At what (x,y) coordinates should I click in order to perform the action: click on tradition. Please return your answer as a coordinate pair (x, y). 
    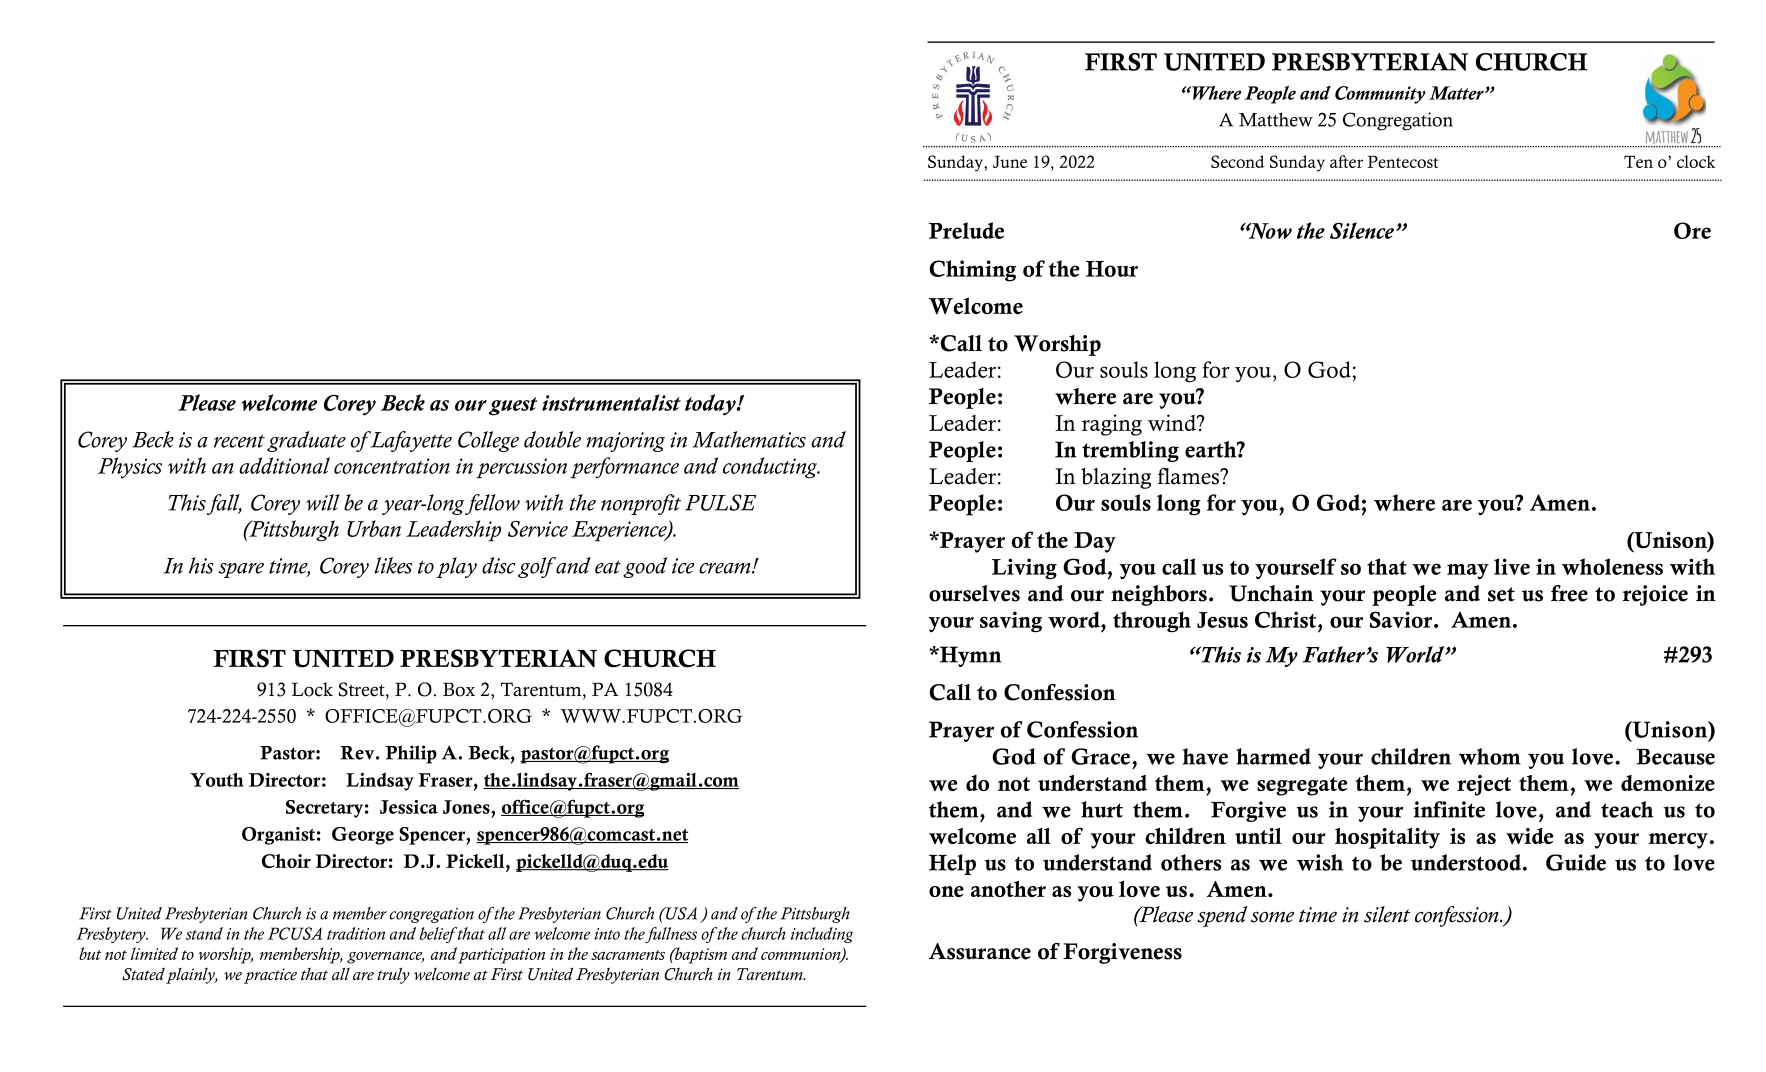
    Looking at the image, I should click on (356, 933).
